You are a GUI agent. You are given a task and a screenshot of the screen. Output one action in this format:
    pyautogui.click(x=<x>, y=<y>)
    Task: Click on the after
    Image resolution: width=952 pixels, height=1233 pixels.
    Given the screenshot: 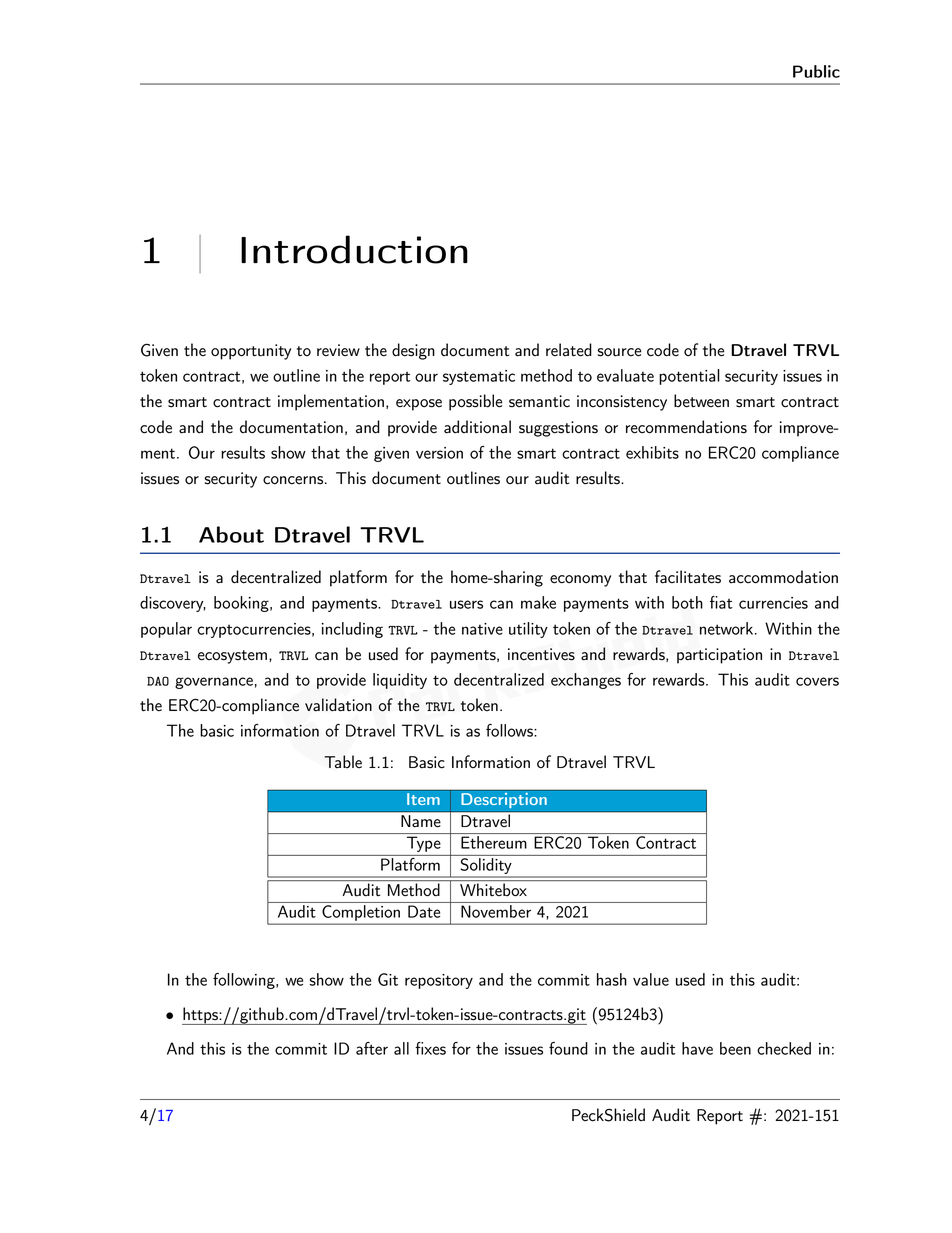 What is the action you would take?
    pyautogui.click(x=372, y=1048)
